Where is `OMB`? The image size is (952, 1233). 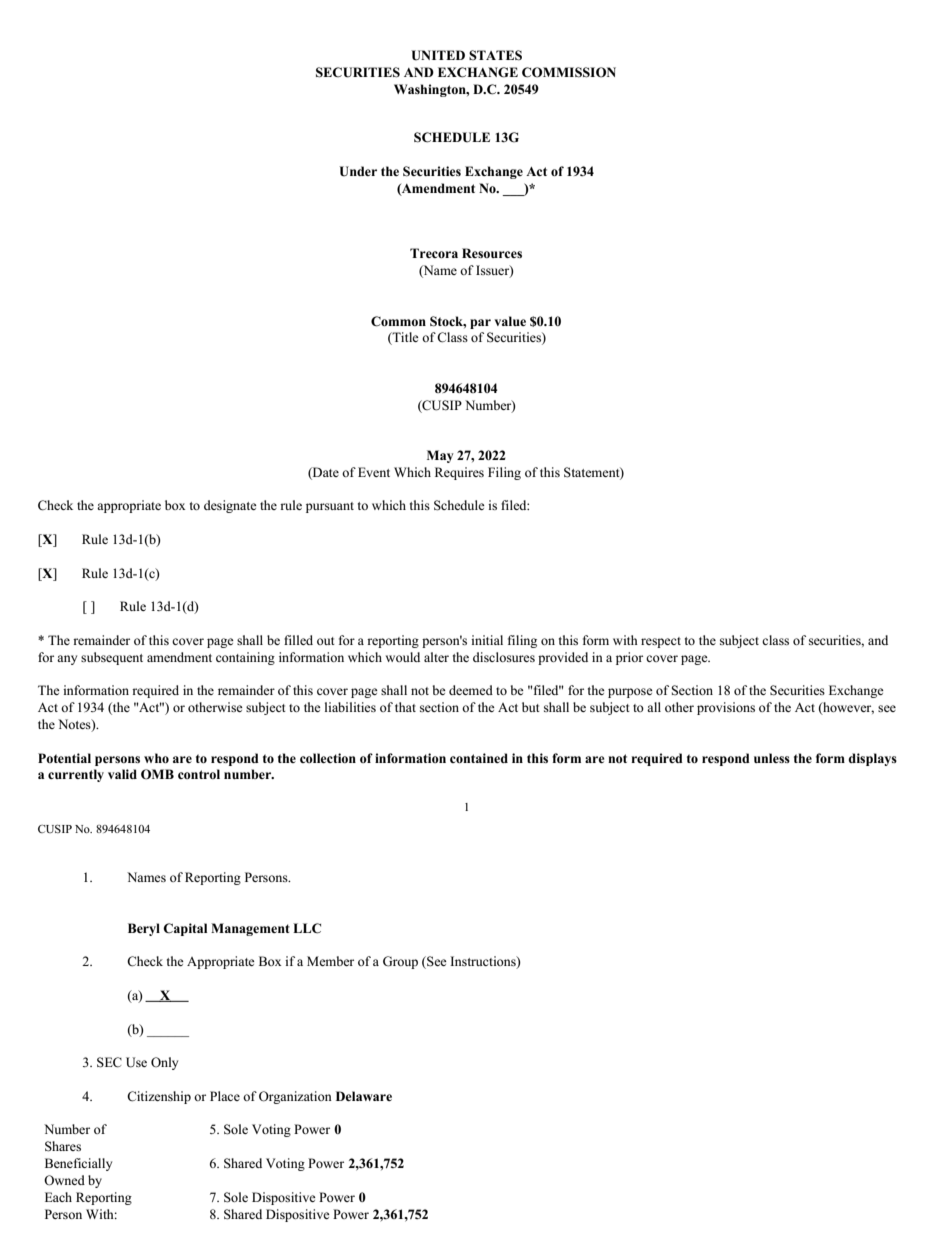 OMB is located at coordinates (157, 774).
